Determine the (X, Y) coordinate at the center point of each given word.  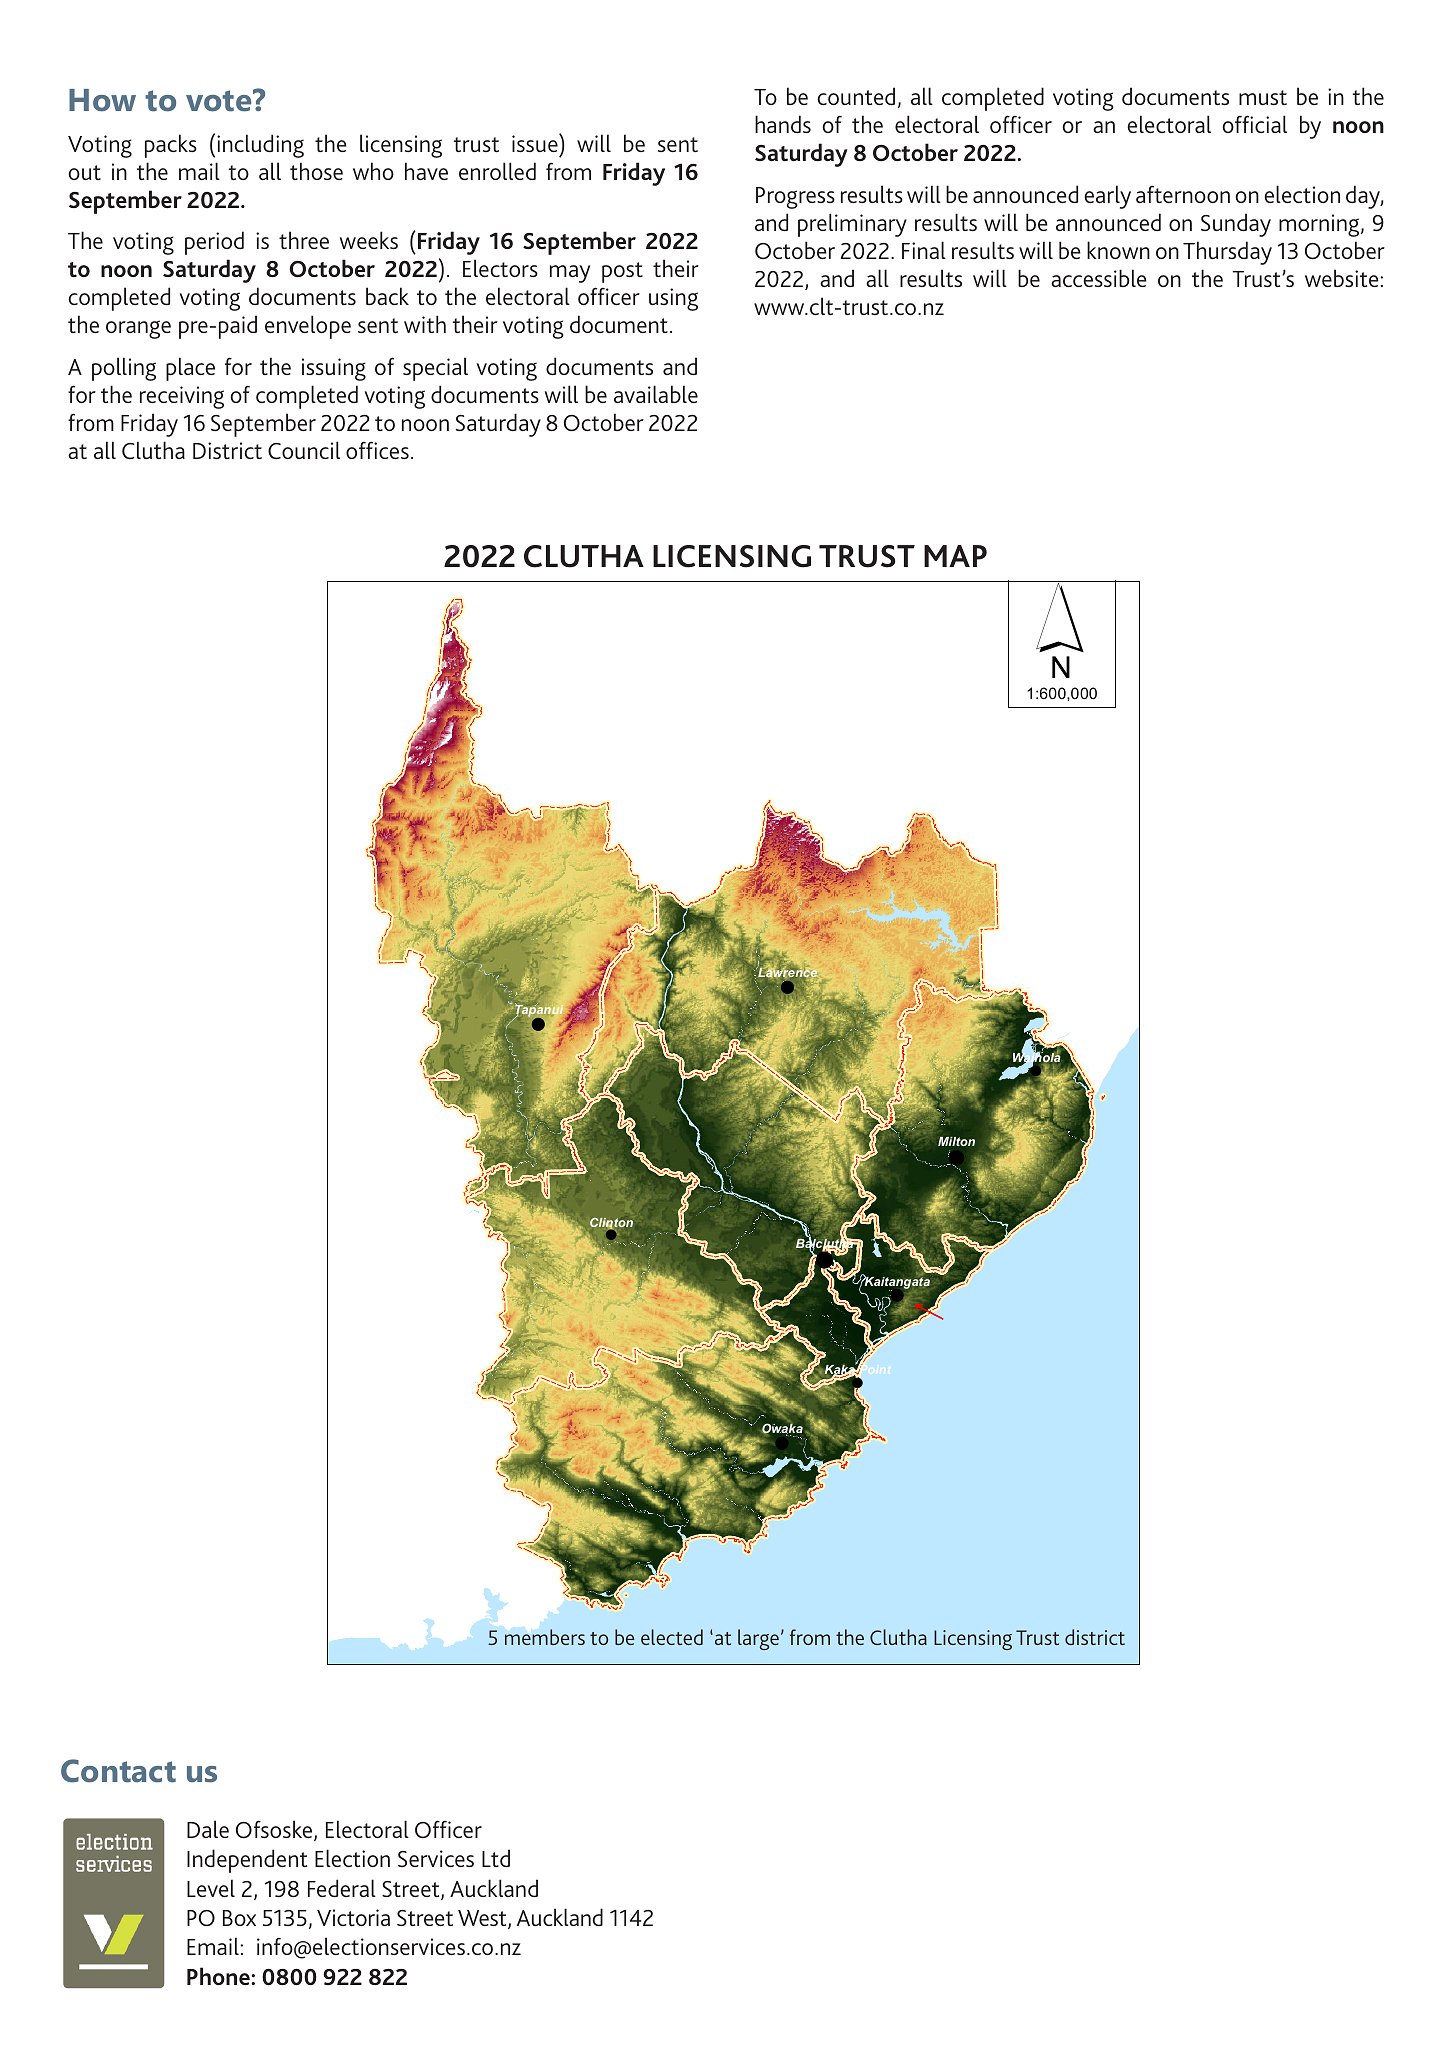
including (260, 146)
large (758, 1639)
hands (783, 124)
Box (239, 1918)
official (1254, 124)
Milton (956, 1141)
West (483, 1919)
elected (672, 1637)
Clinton (611, 1223)
